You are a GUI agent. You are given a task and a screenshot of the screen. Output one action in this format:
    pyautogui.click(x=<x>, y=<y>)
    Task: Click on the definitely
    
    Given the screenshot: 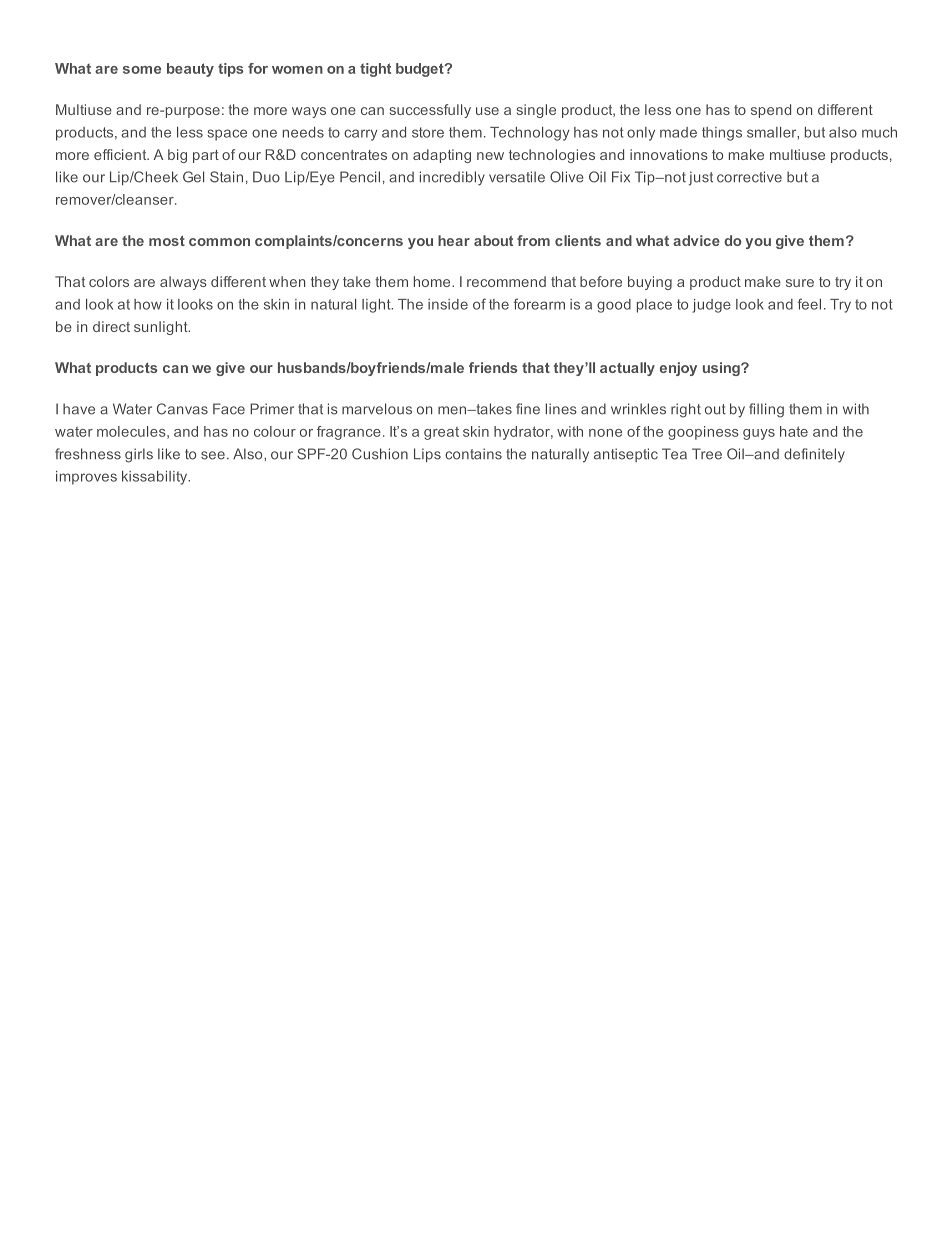 What is the action you would take?
    pyautogui.click(x=814, y=455)
